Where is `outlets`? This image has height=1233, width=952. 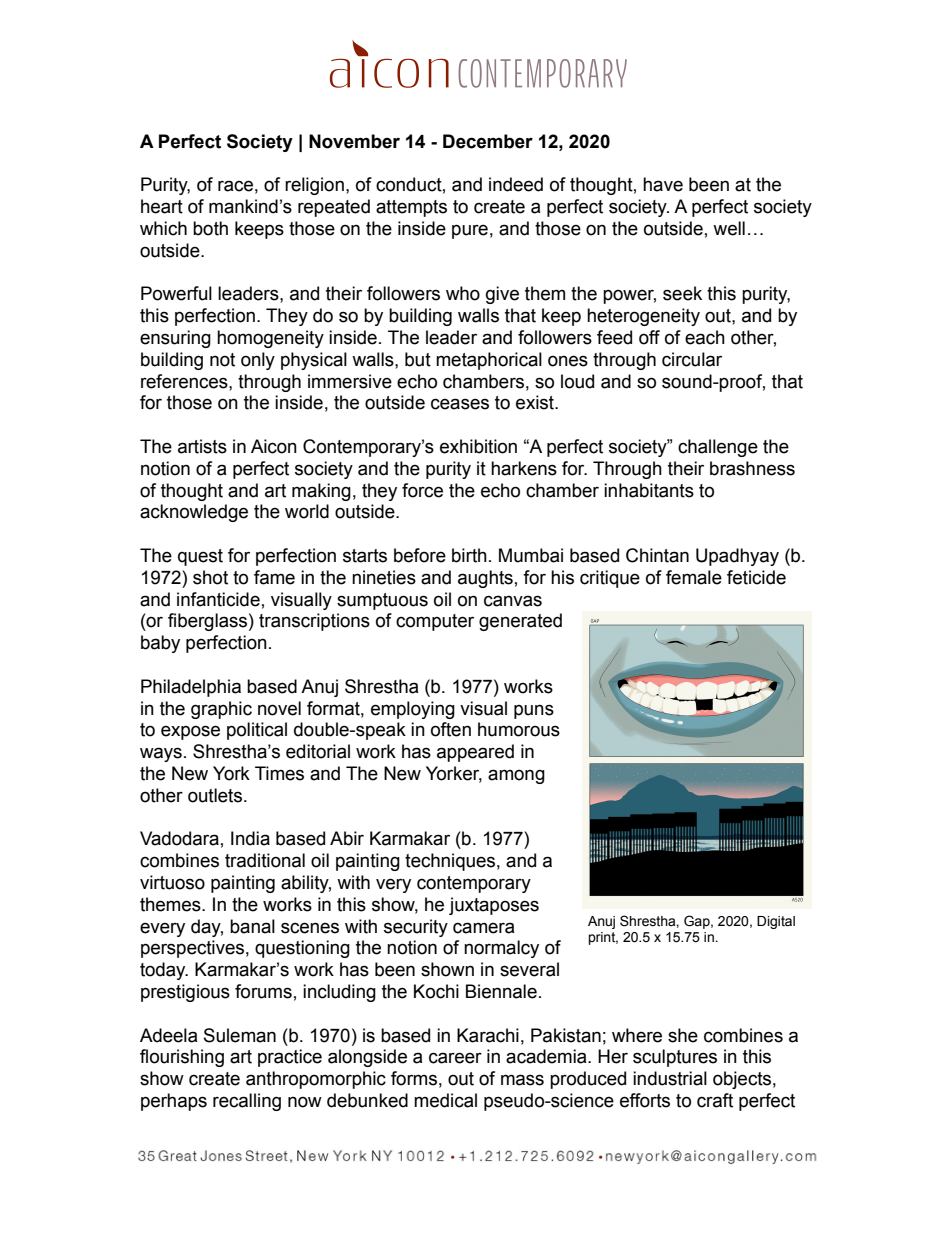 outlets is located at coordinates (215, 795).
